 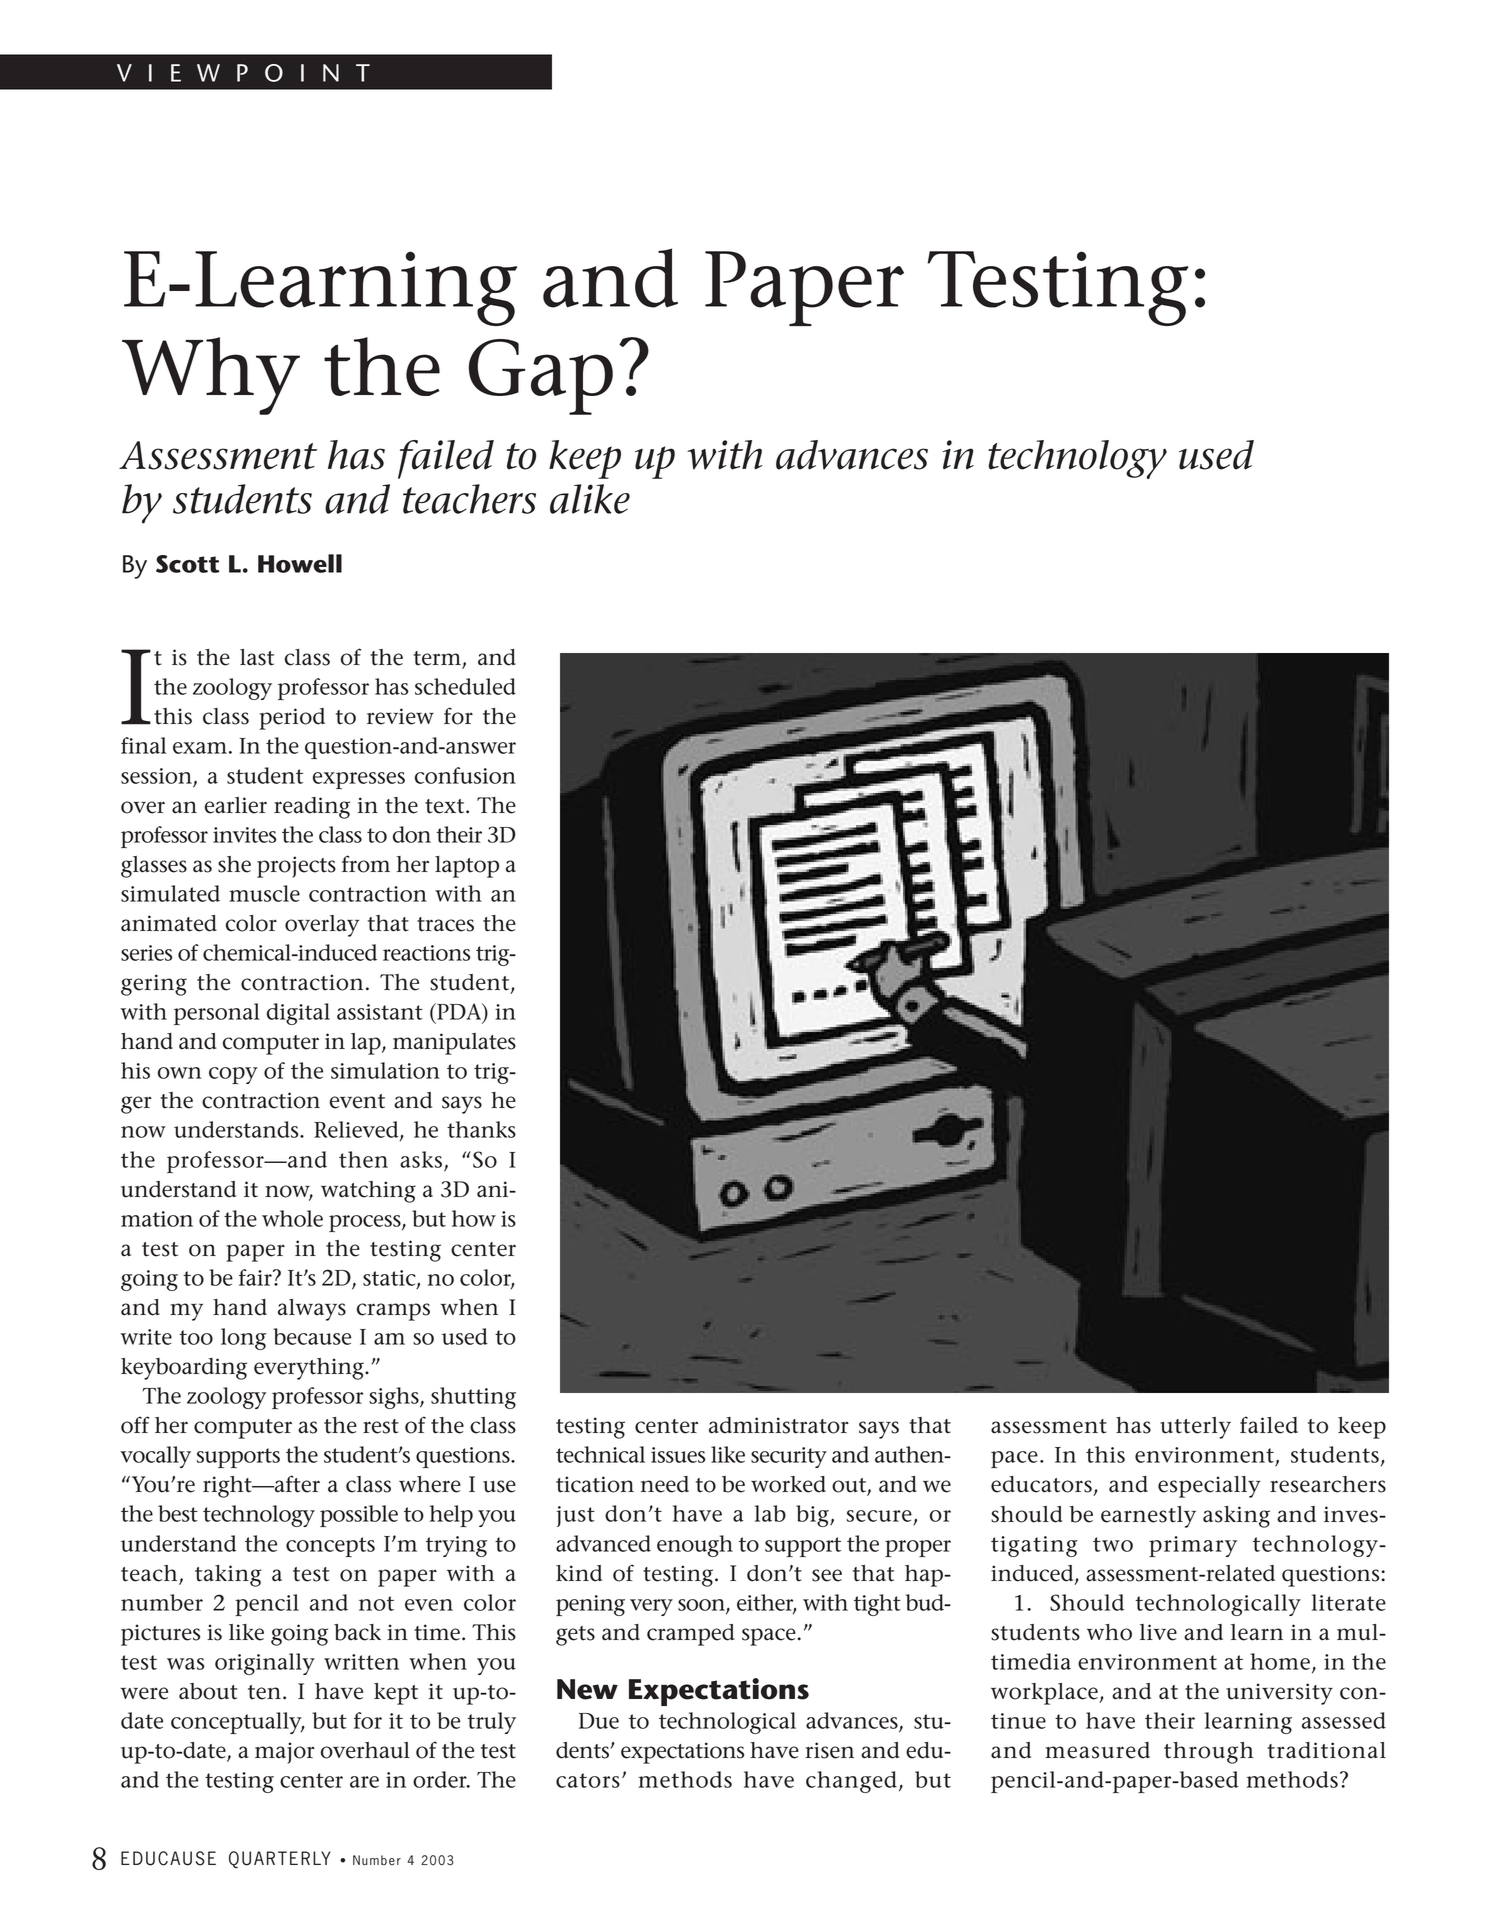 What do you see at coordinates (296, 867) in the page?
I see `projects` at bounding box center [296, 867].
